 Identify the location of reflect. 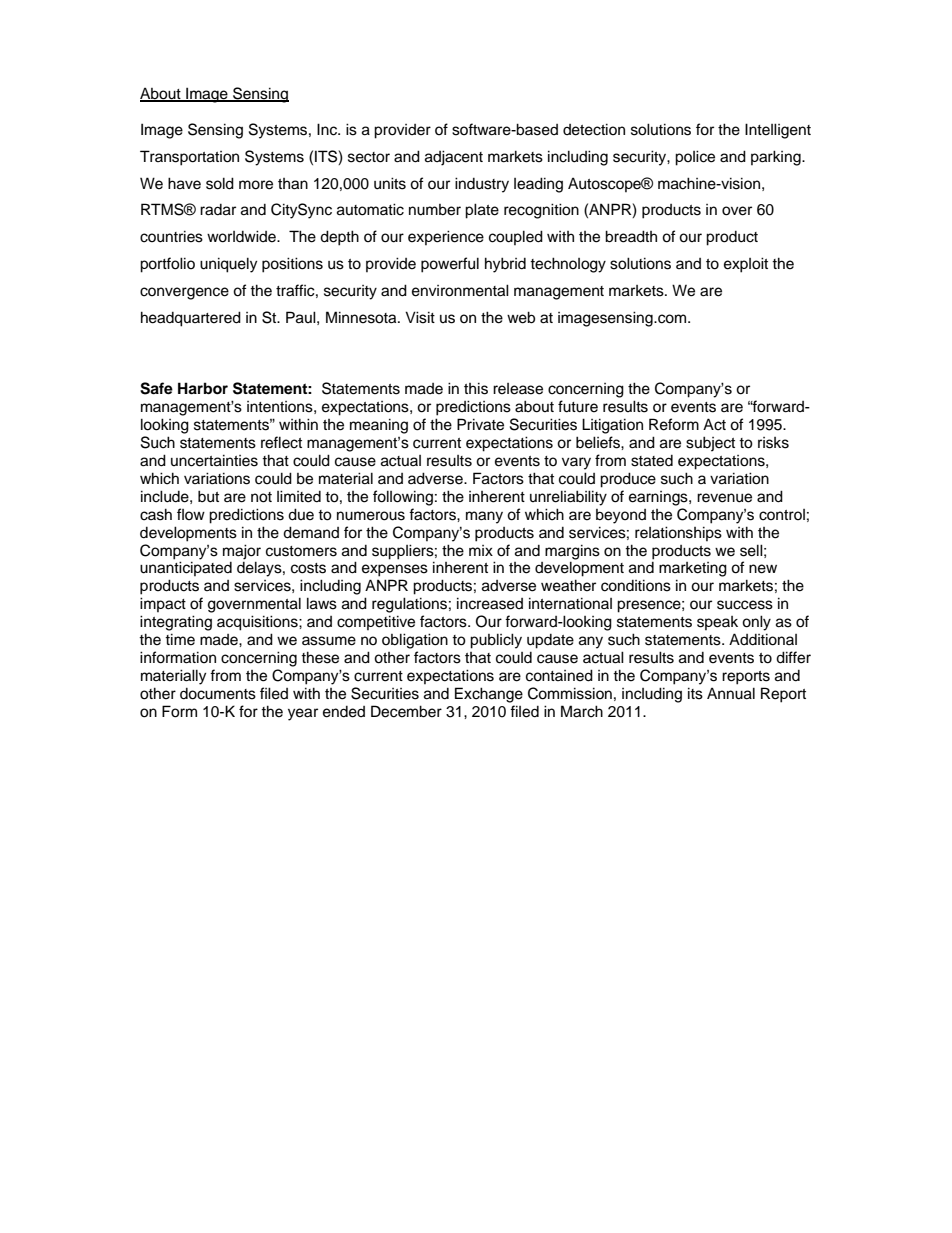
(281, 442).
